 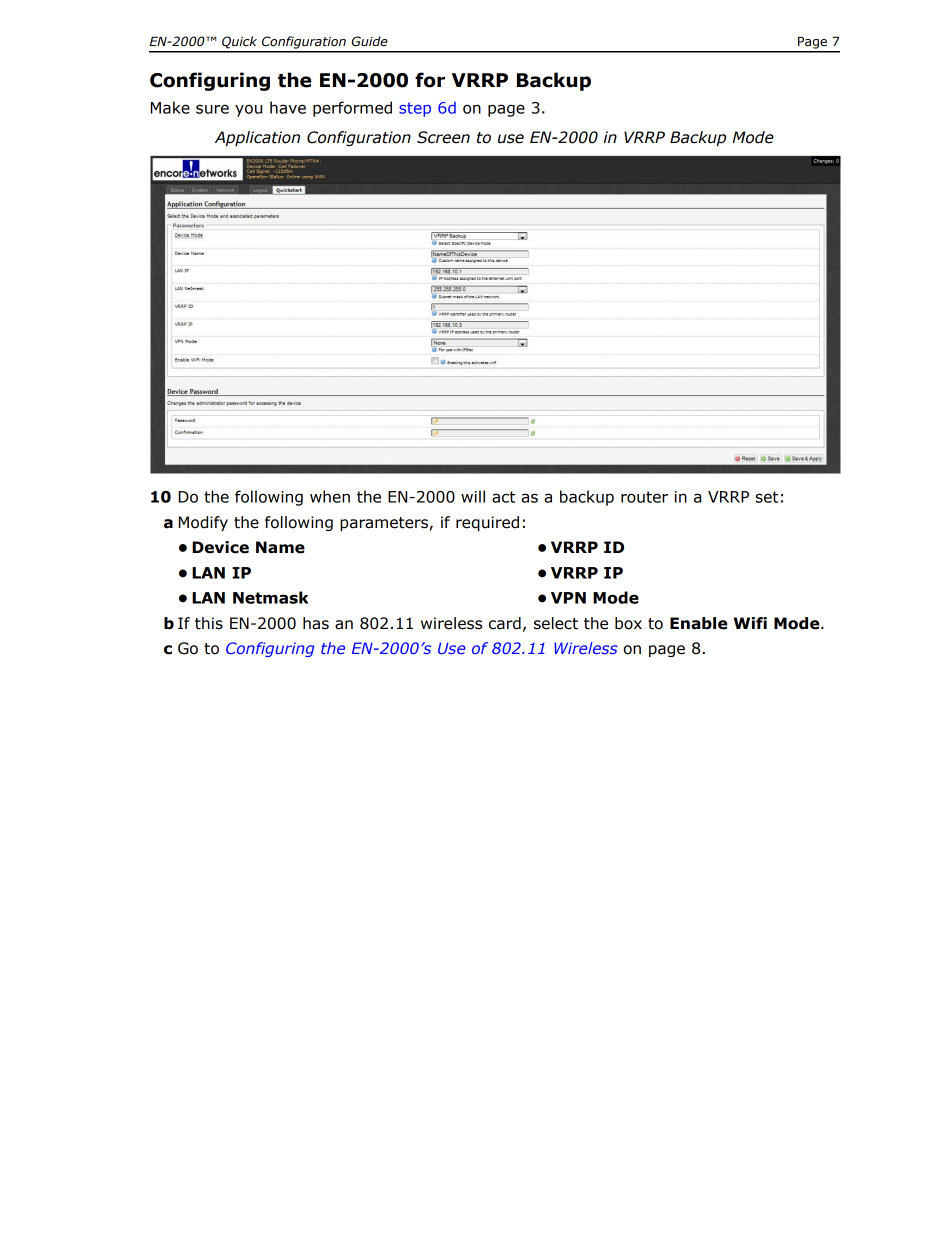 What do you see at coordinates (473, 496) in the screenshot?
I see `will` at bounding box center [473, 496].
